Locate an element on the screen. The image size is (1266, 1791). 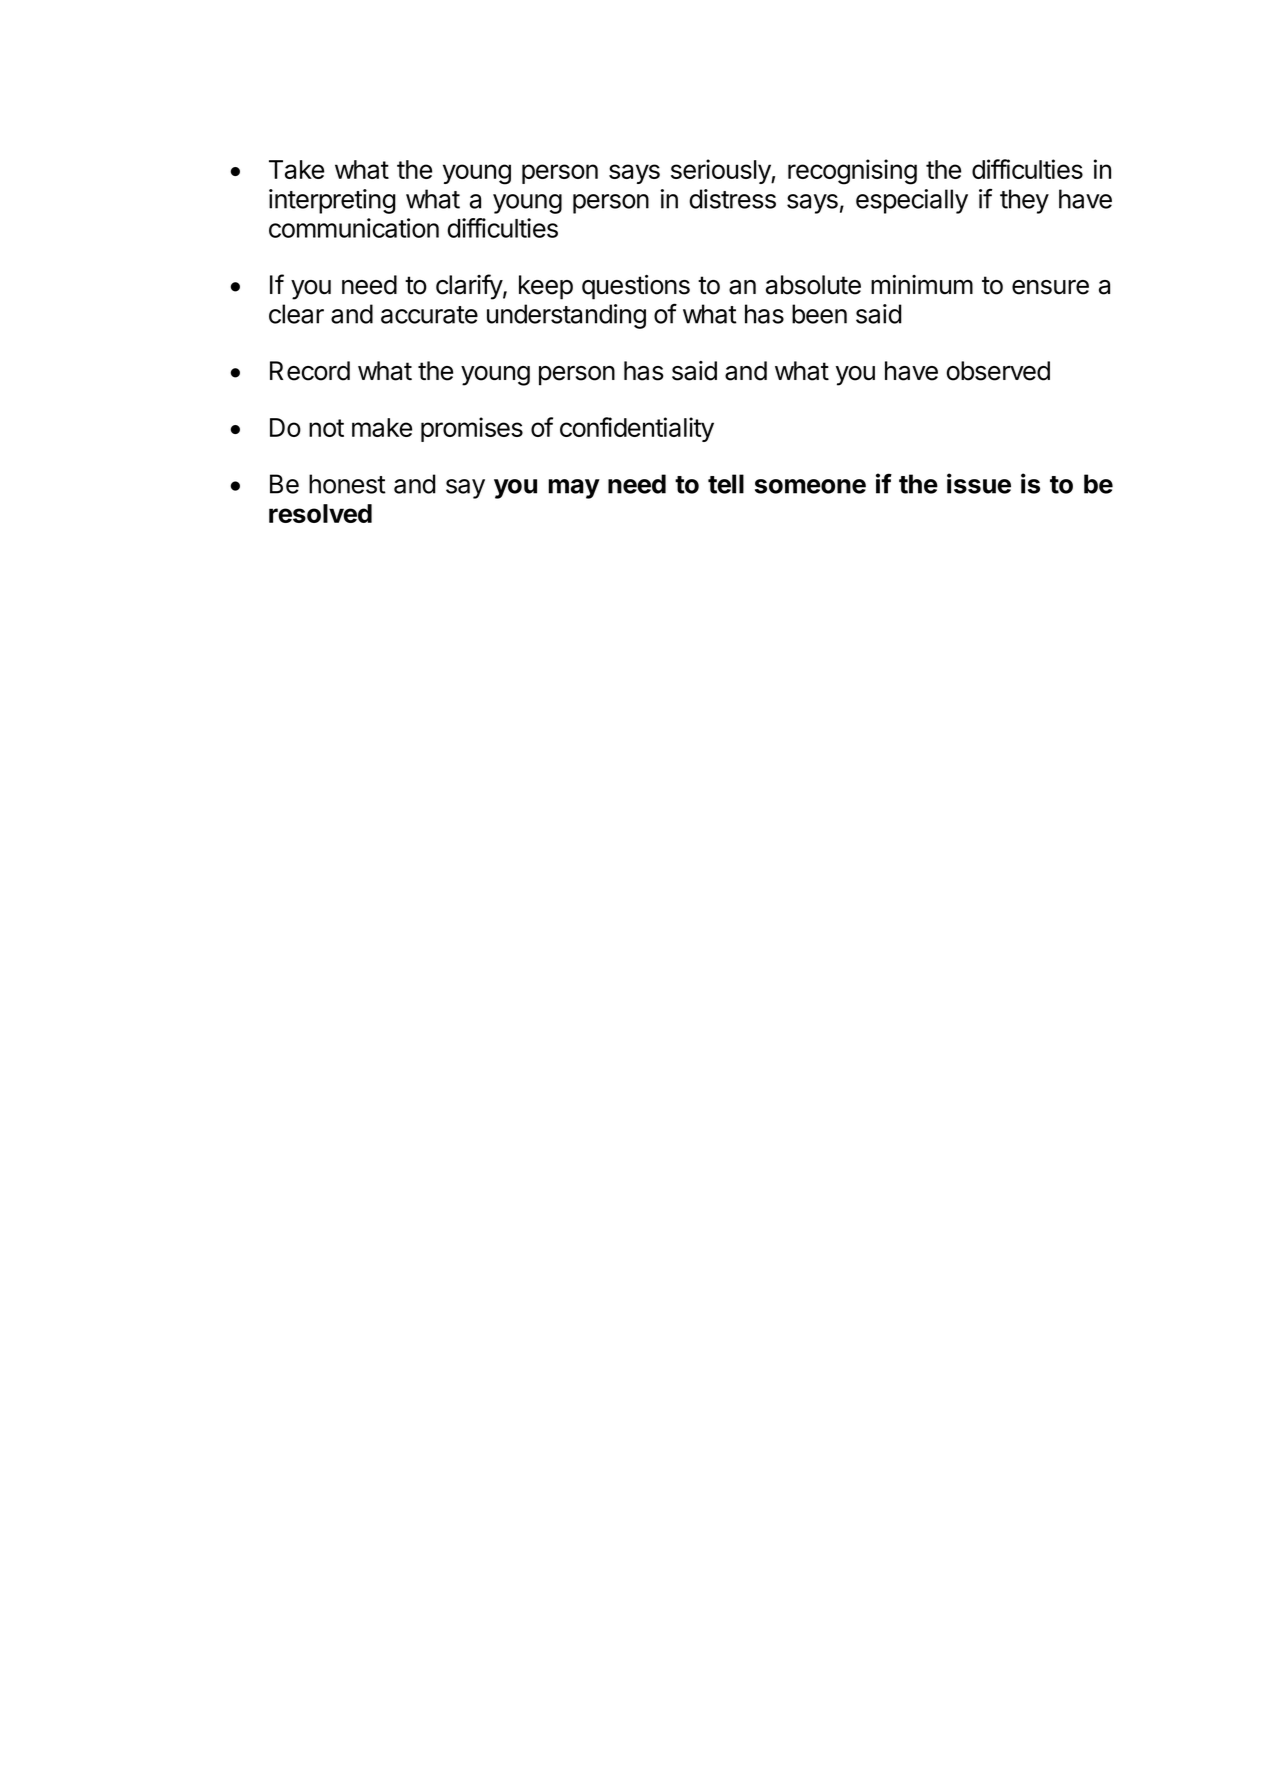
minimum is located at coordinates (922, 284).
